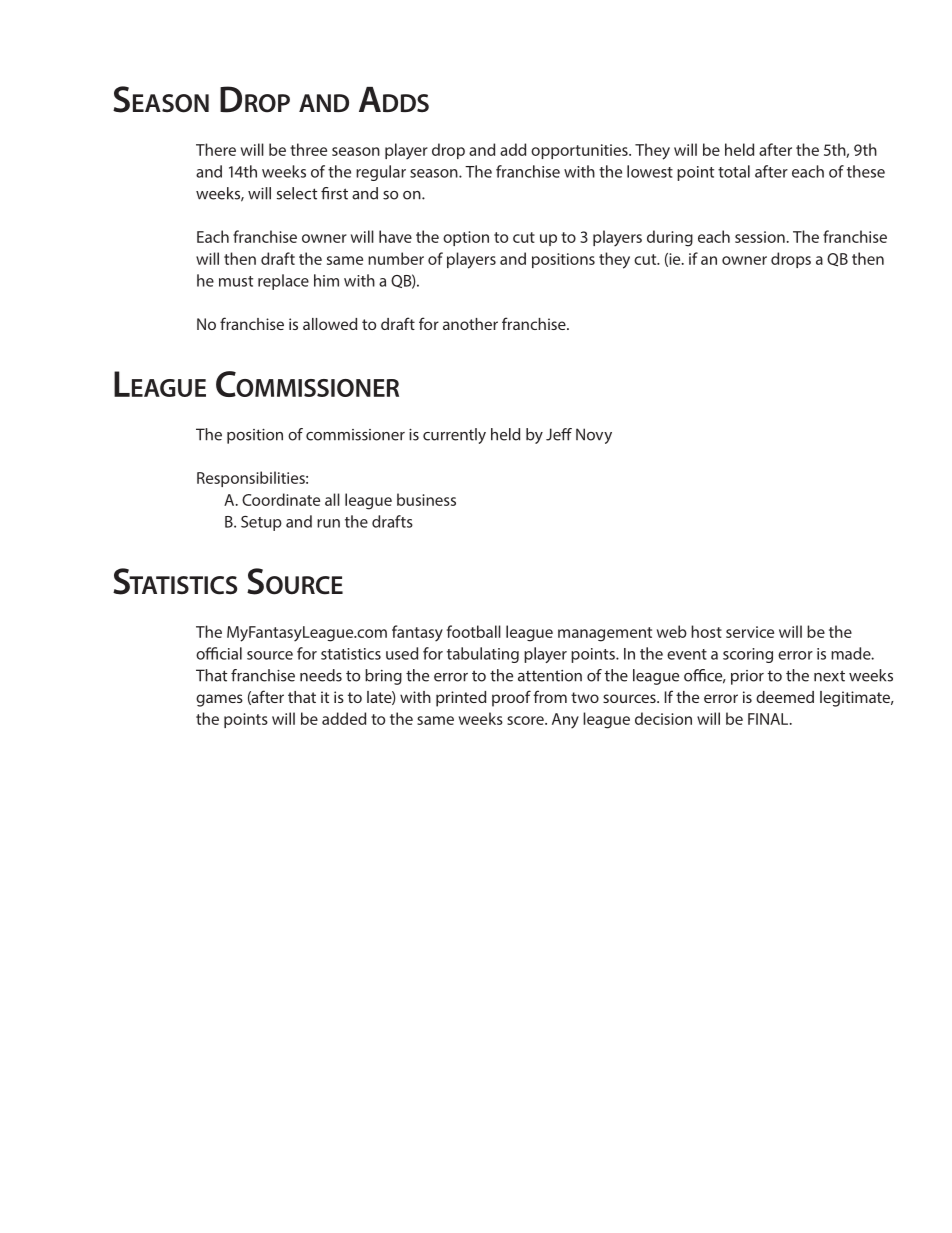 The image size is (952, 1233). What do you see at coordinates (308, 149) in the screenshot?
I see `three` at bounding box center [308, 149].
